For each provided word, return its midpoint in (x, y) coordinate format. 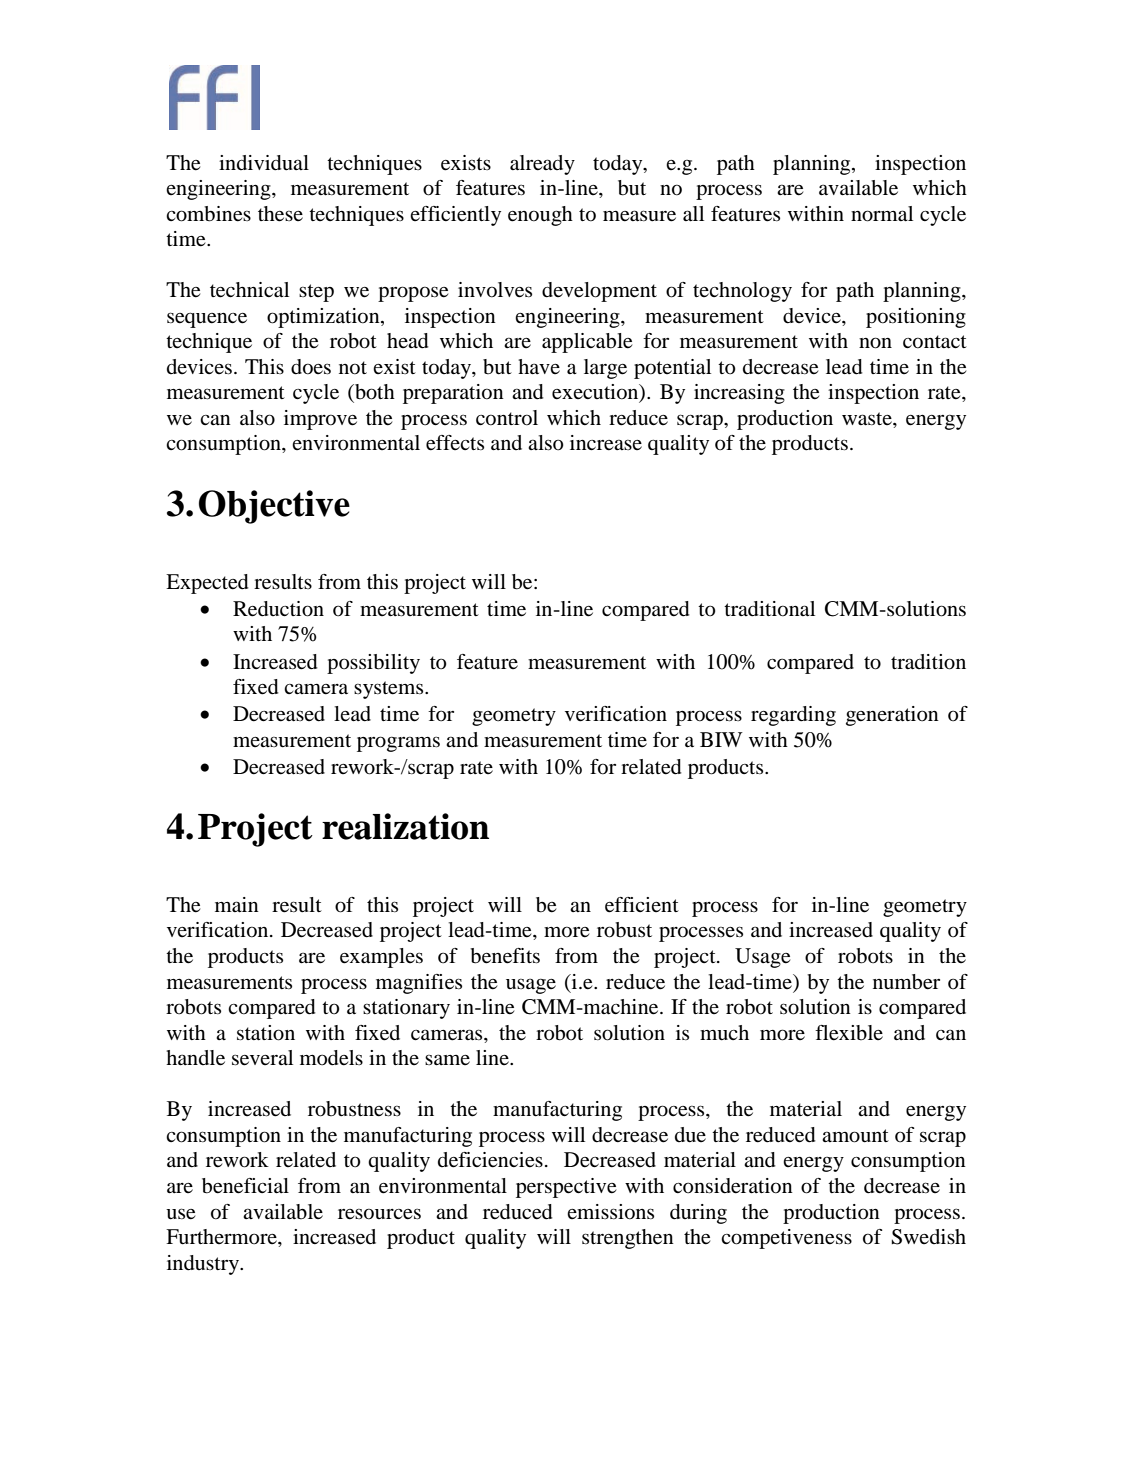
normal (882, 214)
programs (398, 744)
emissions (610, 1212)
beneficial (245, 1186)
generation (892, 716)
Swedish (929, 1237)
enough (540, 216)
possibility (373, 664)
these (280, 214)
